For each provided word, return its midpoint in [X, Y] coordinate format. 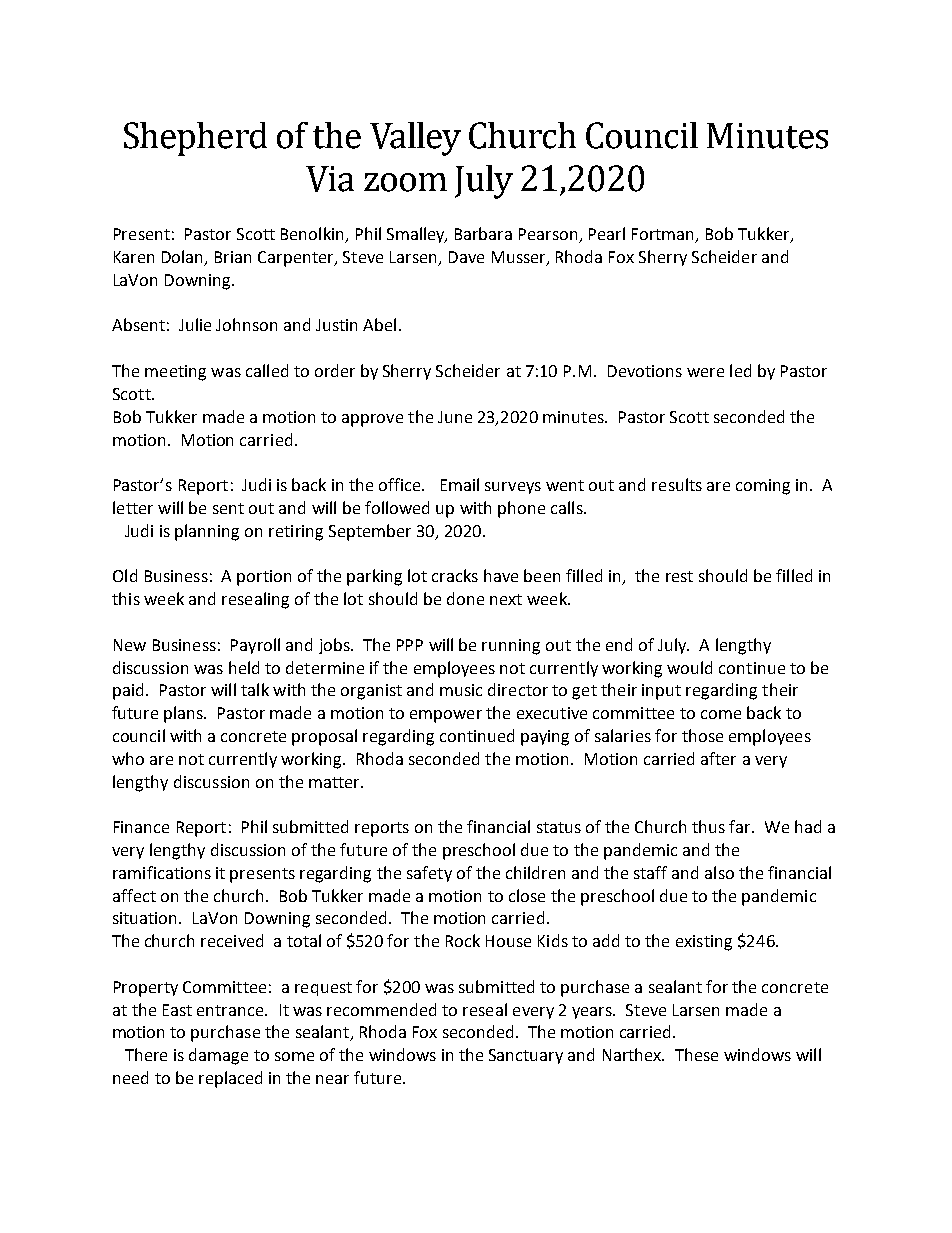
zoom [405, 182]
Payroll [255, 646]
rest [679, 576]
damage [218, 1056]
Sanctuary [526, 1056]
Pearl [607, 233]
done [465, 598]
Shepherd [195, 139]
